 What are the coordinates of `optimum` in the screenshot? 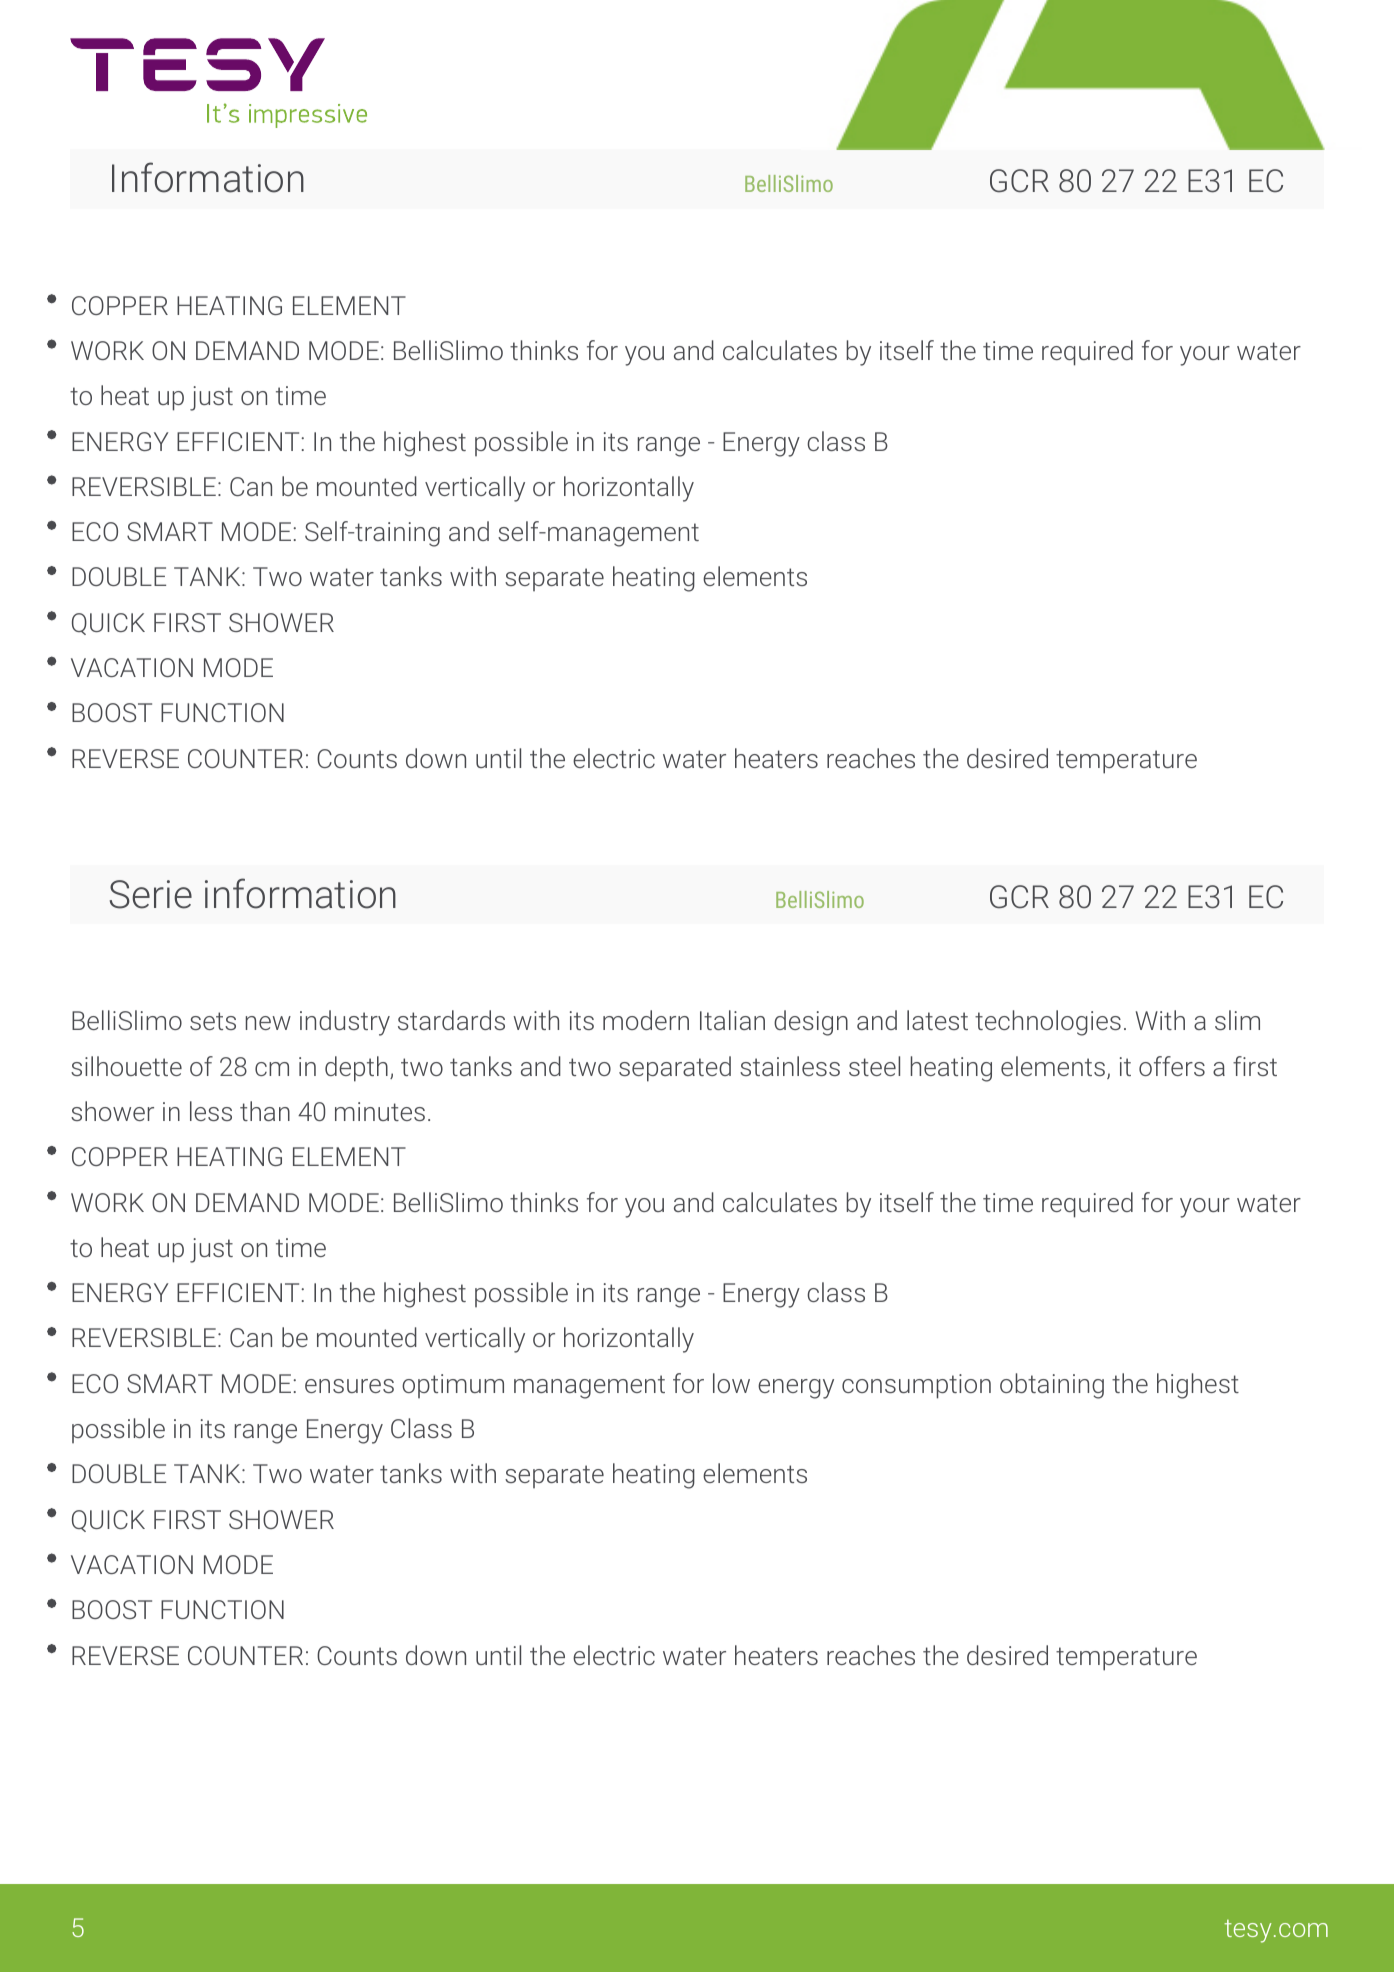 It's located at (453, 1386).
